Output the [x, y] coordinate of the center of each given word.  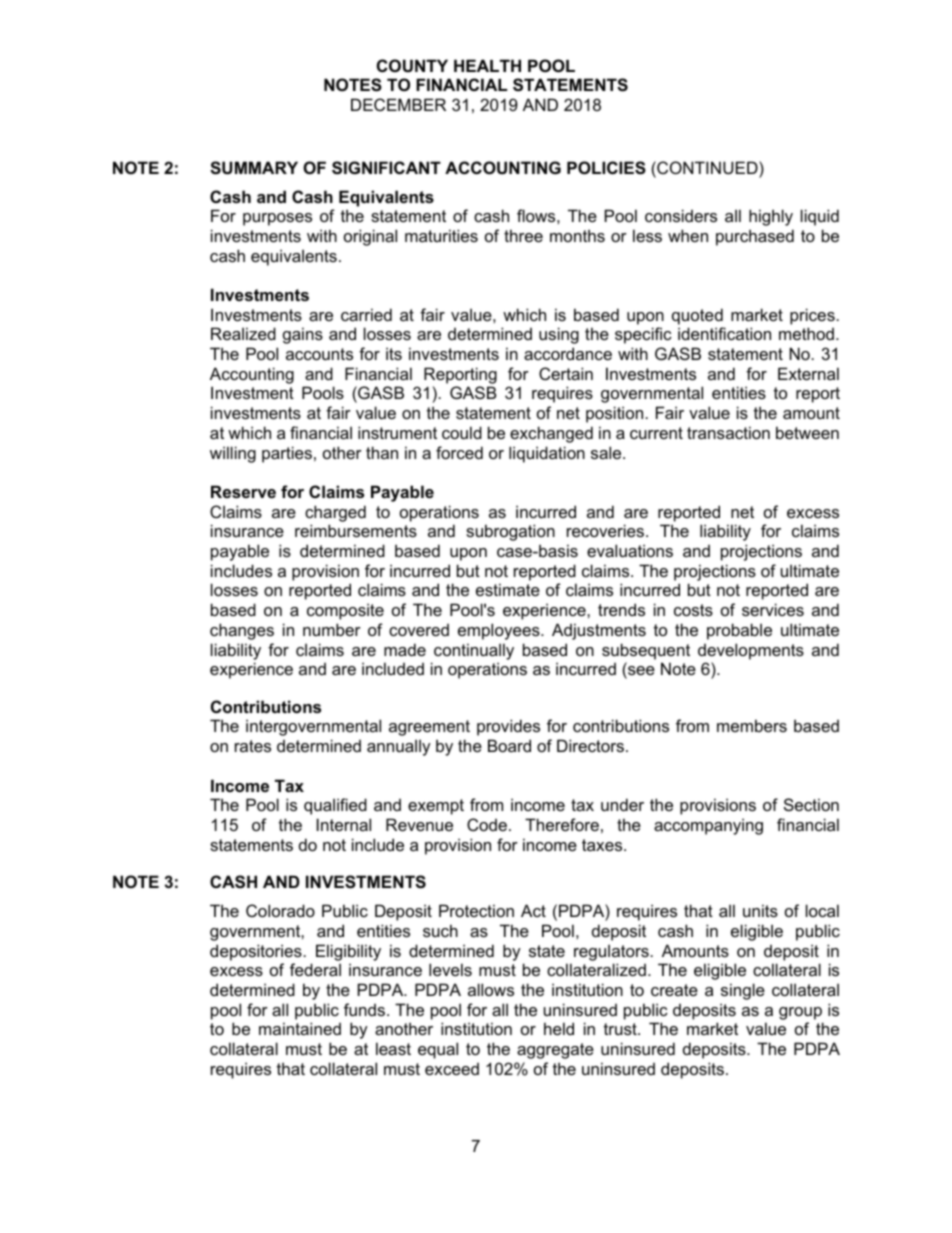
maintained [300, 1028]
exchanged [551, 434]
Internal [344, 824]
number [332, 629]
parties [287, 454]
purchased [755, 237]
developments [751, 651]
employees [500, 631]
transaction [728, 432]
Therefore [562, 824]
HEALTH [487, 65]
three [523, 235]
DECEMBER [398, 104]
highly [771, 217]
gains [303, 335]
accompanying [708, 826]
